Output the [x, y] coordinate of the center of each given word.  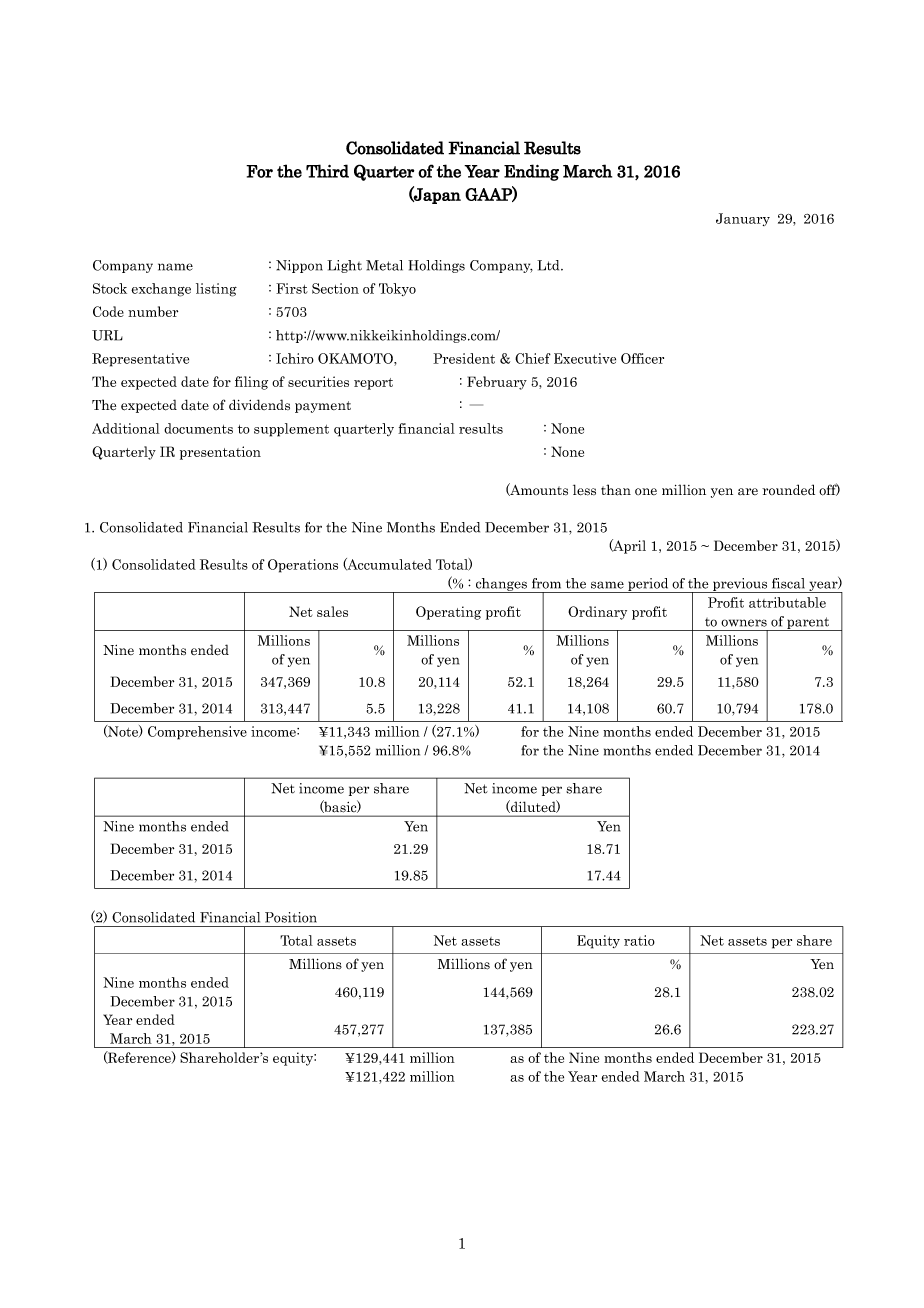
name [175, 267]
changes [501, 585]
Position [291, 917]
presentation [220, 453]
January [743, 219]
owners [744, 623]
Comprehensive [197, 733]
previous [740, 585]
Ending [531, 172]
